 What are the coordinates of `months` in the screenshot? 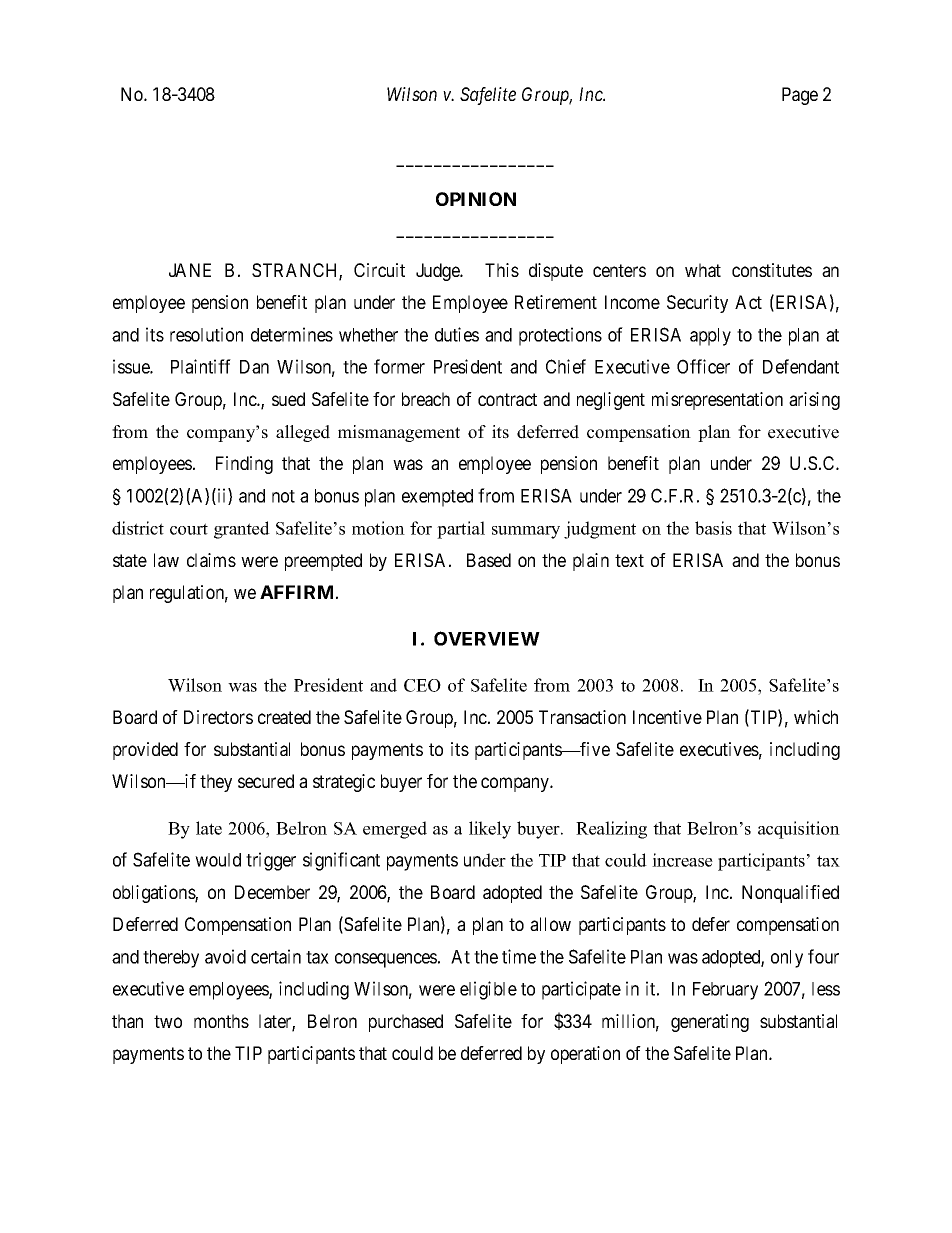 It's located at (221, 1021).
